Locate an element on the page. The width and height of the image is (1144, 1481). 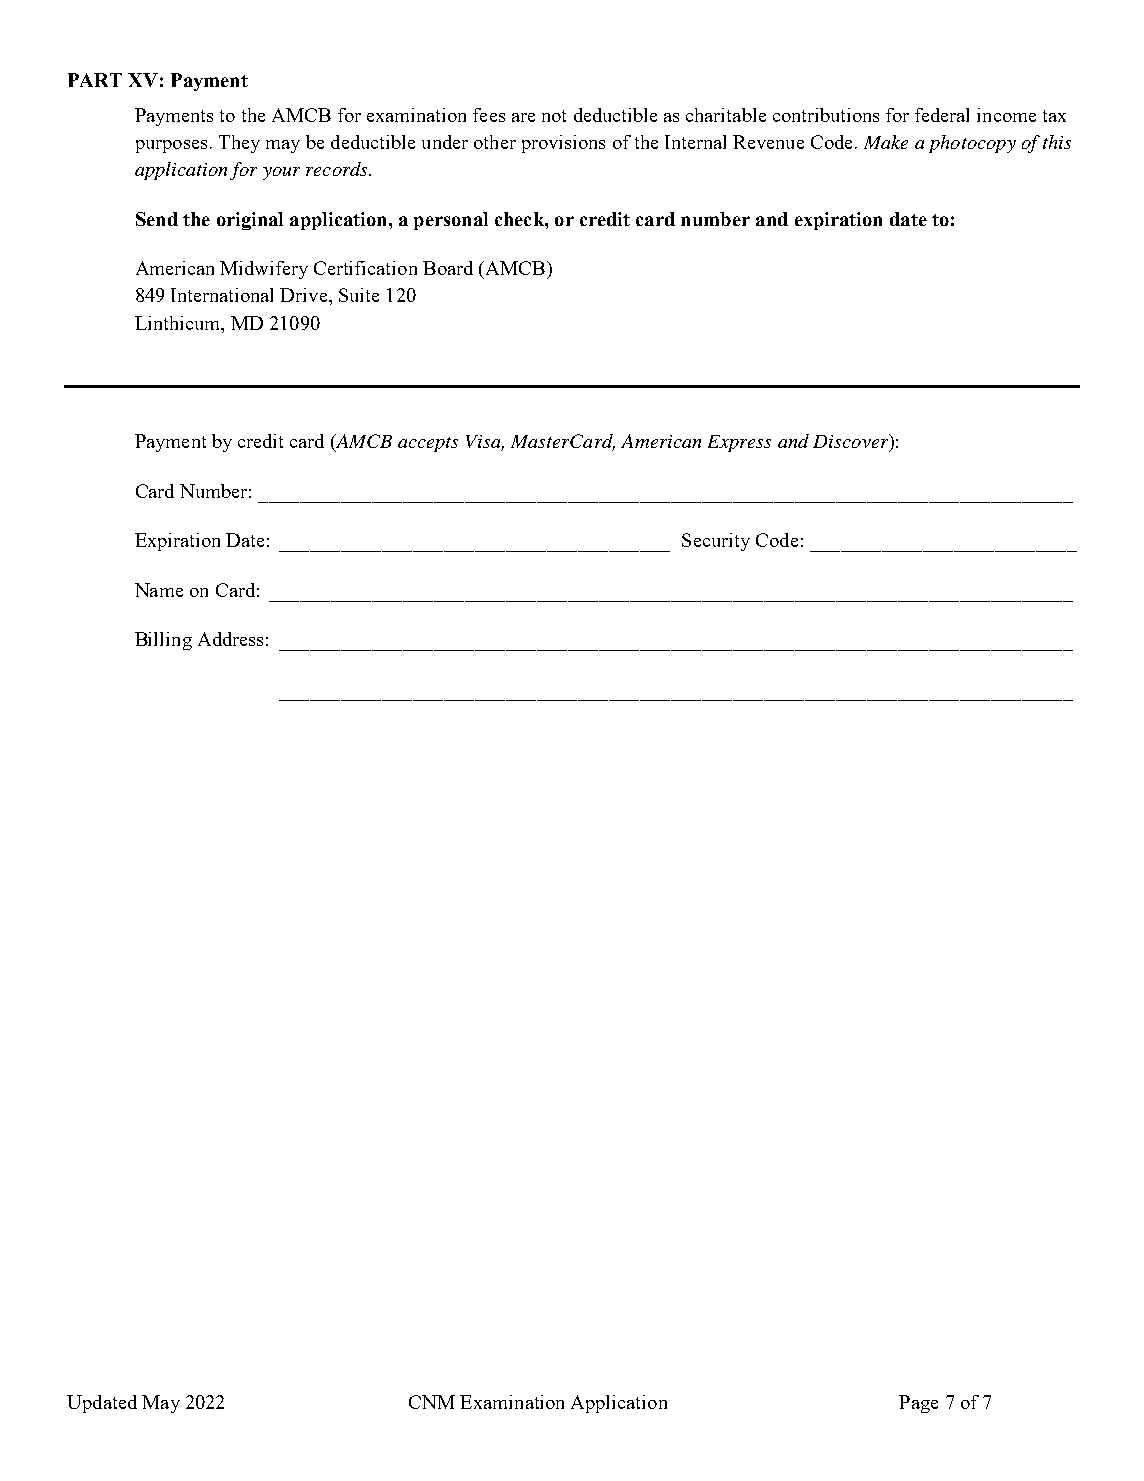
Address is located at coordinates (230, 639).
